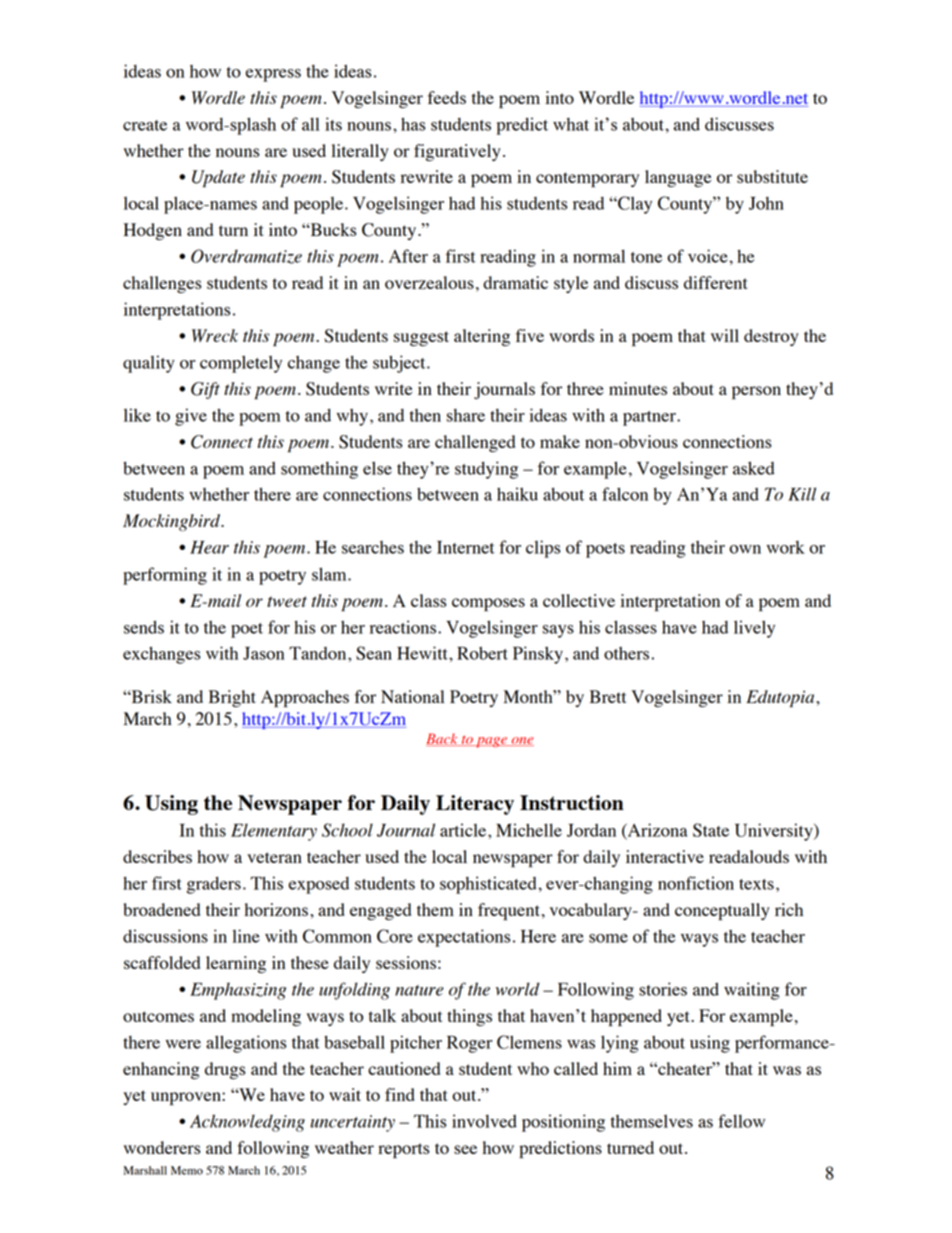  Describe the element at coordinates (725, 335) in the image. I see `will` at that location.
